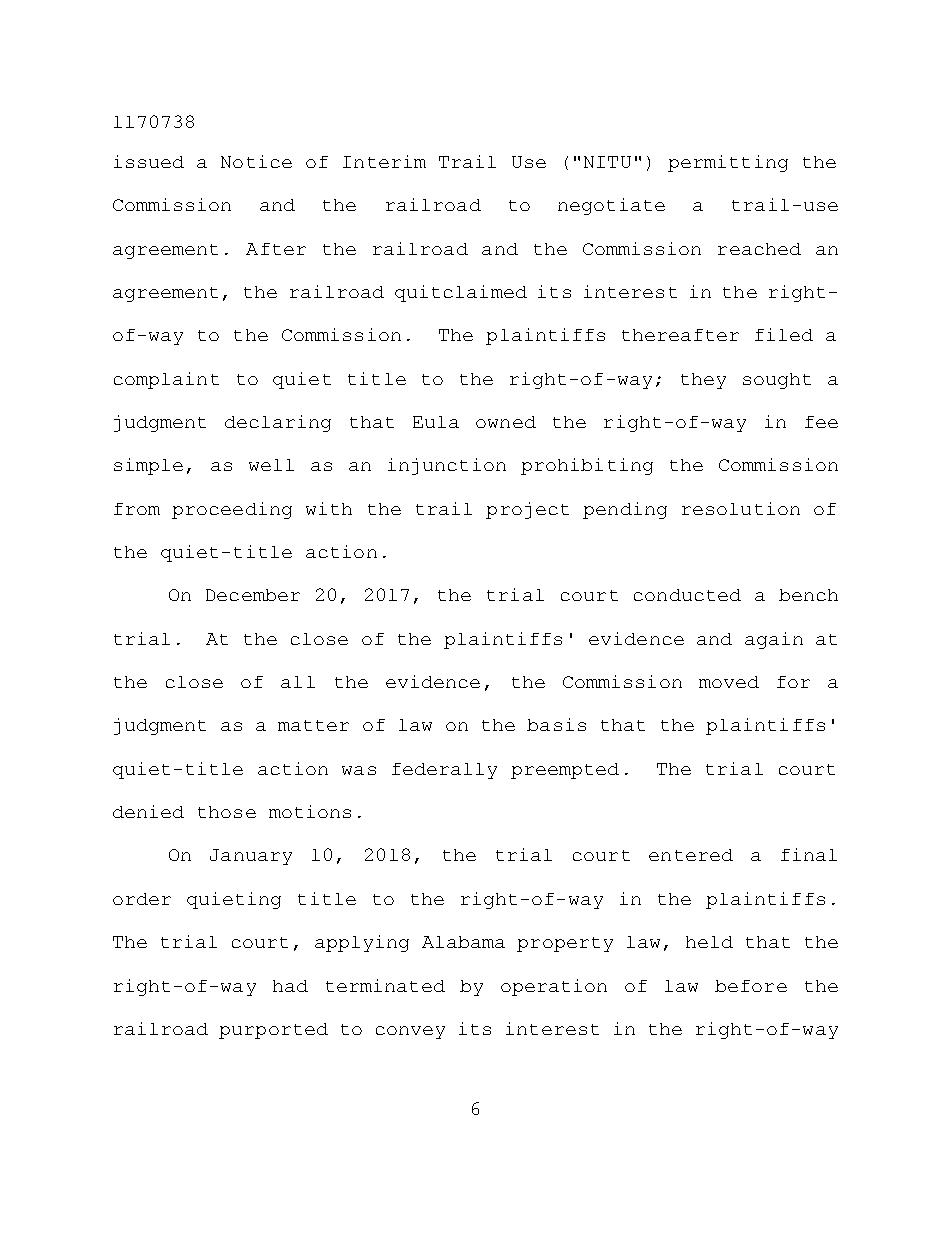 This screenshot has width=952, height=1233. I want to click on permitting, so click(728, 163).
